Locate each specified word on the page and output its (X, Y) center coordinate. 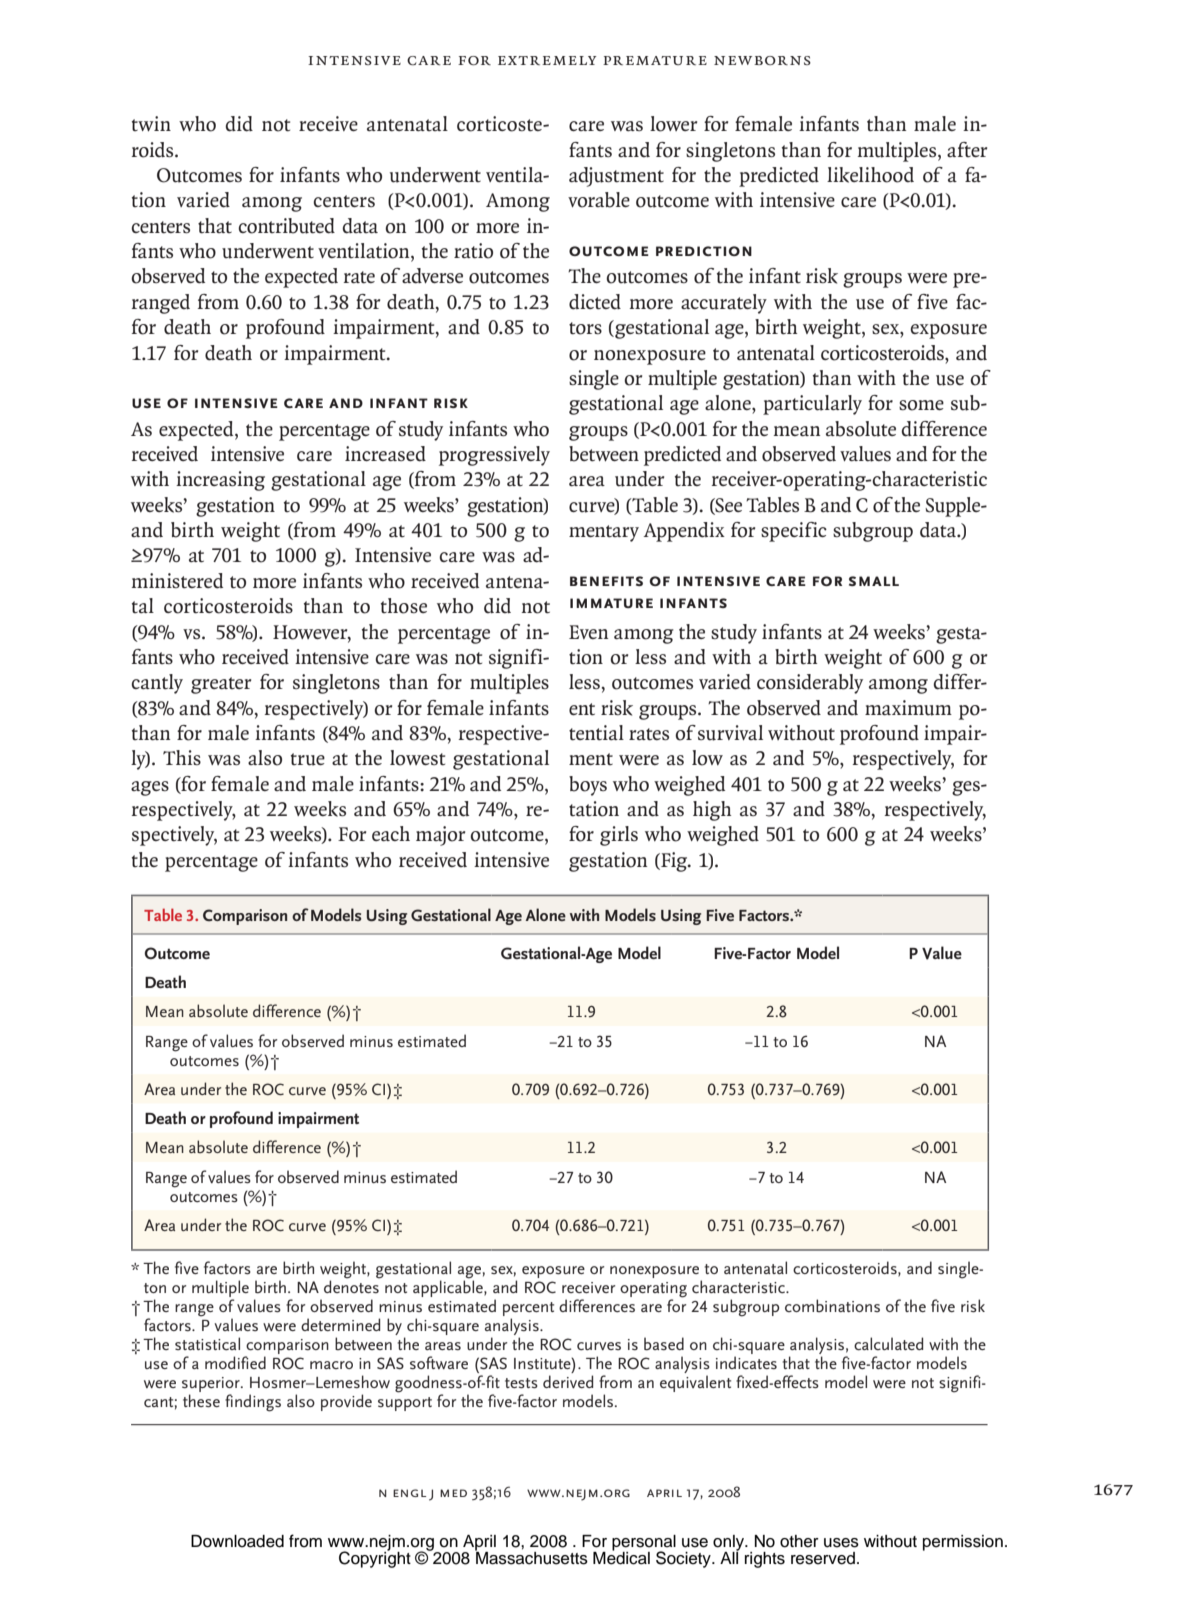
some (921, 405)
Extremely (547, 60)
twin (151, 124)
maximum (908, 708)
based (664, 1344)
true (308, 759)
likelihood (870, 175)
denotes (352, 1285)
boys (588, 786)
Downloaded (237, 1541)
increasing (220, 481)
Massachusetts (531, 1557)
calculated (888, 1343)
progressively (494, 456)
